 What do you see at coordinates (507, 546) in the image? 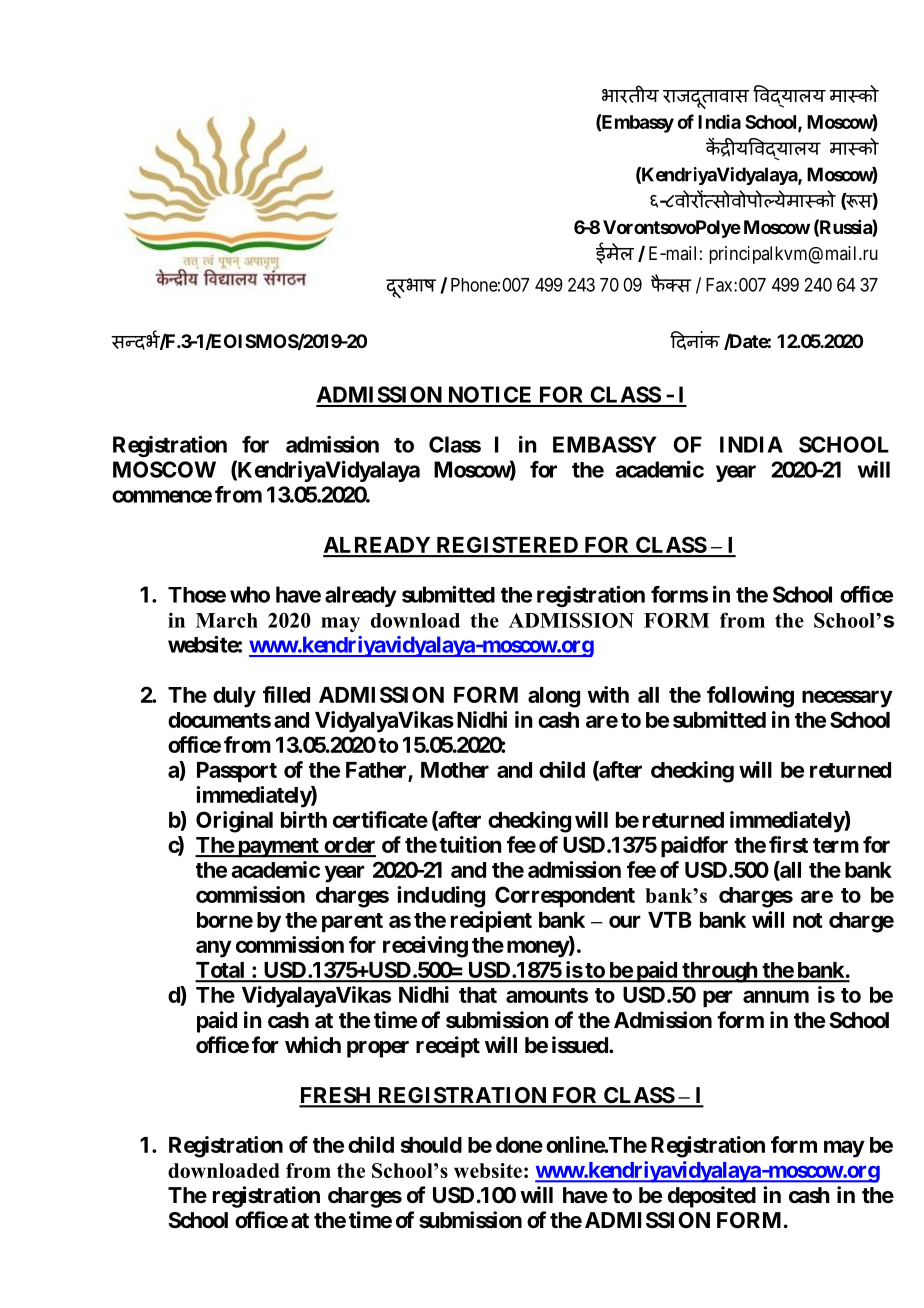
I see `REGISTERED` at bounding box center [507, 546].
